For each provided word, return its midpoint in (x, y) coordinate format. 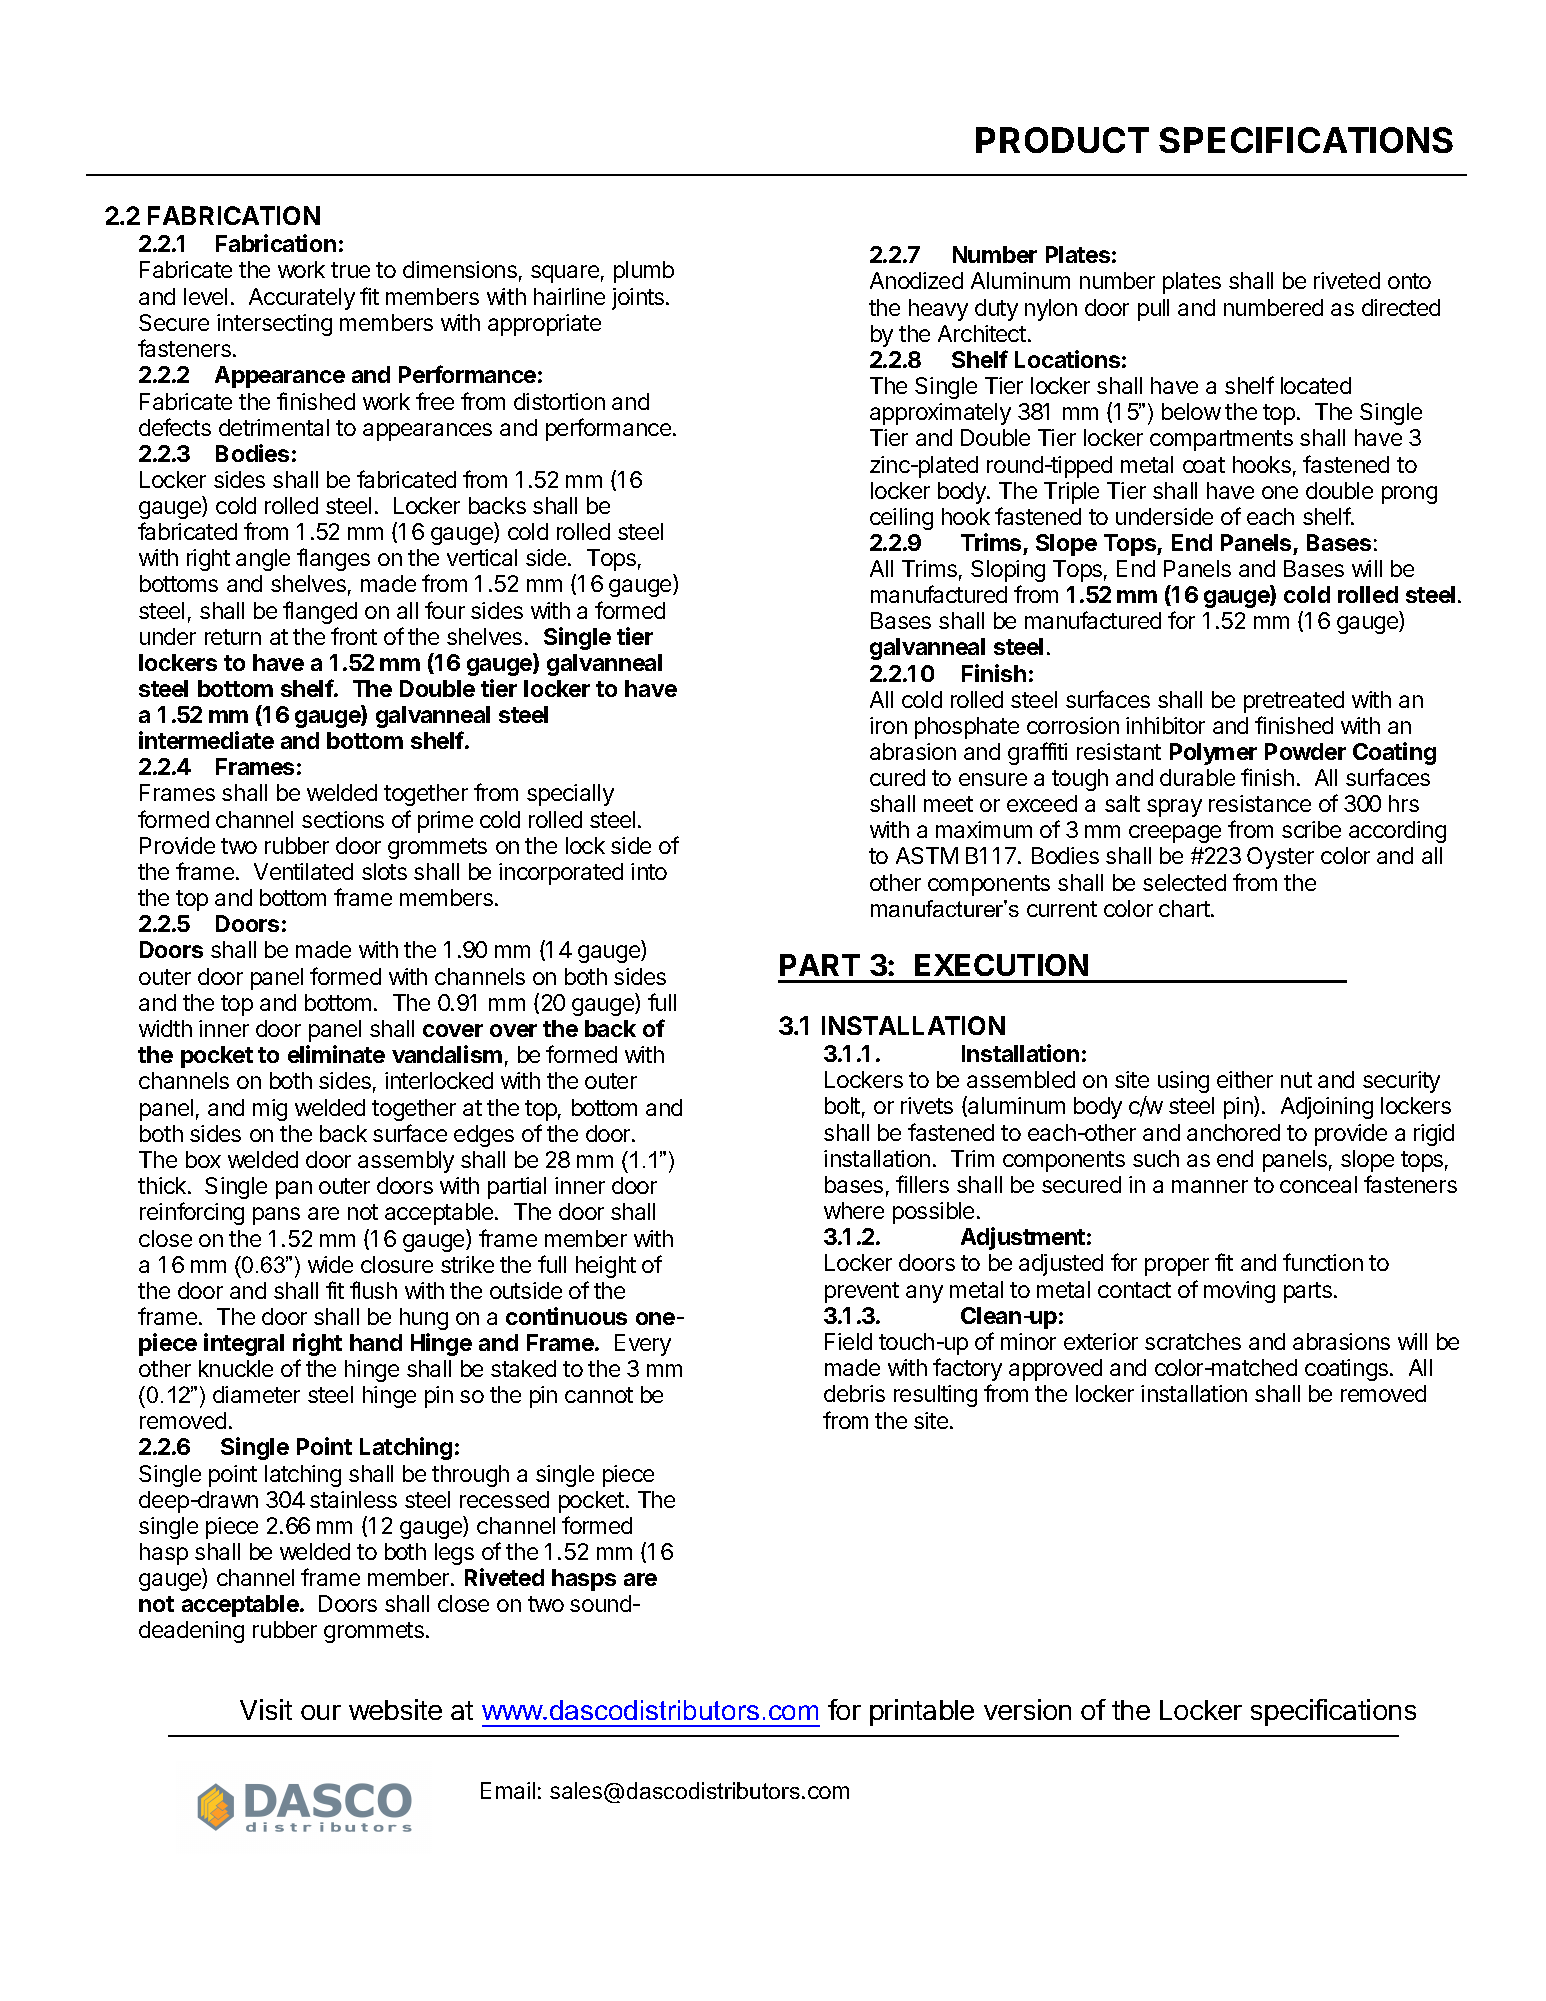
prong (1409, 495)
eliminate (336, 1054)
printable (922, 1712)
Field (848, 1341)
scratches (1193, 1341)
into (649, 871)
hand (376, 1342)
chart (1185, 908)
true (350, 270)
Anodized (916, 280)
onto (1409, 281)
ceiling (901, 519)
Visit (266, 1709)
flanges (333, 559)
